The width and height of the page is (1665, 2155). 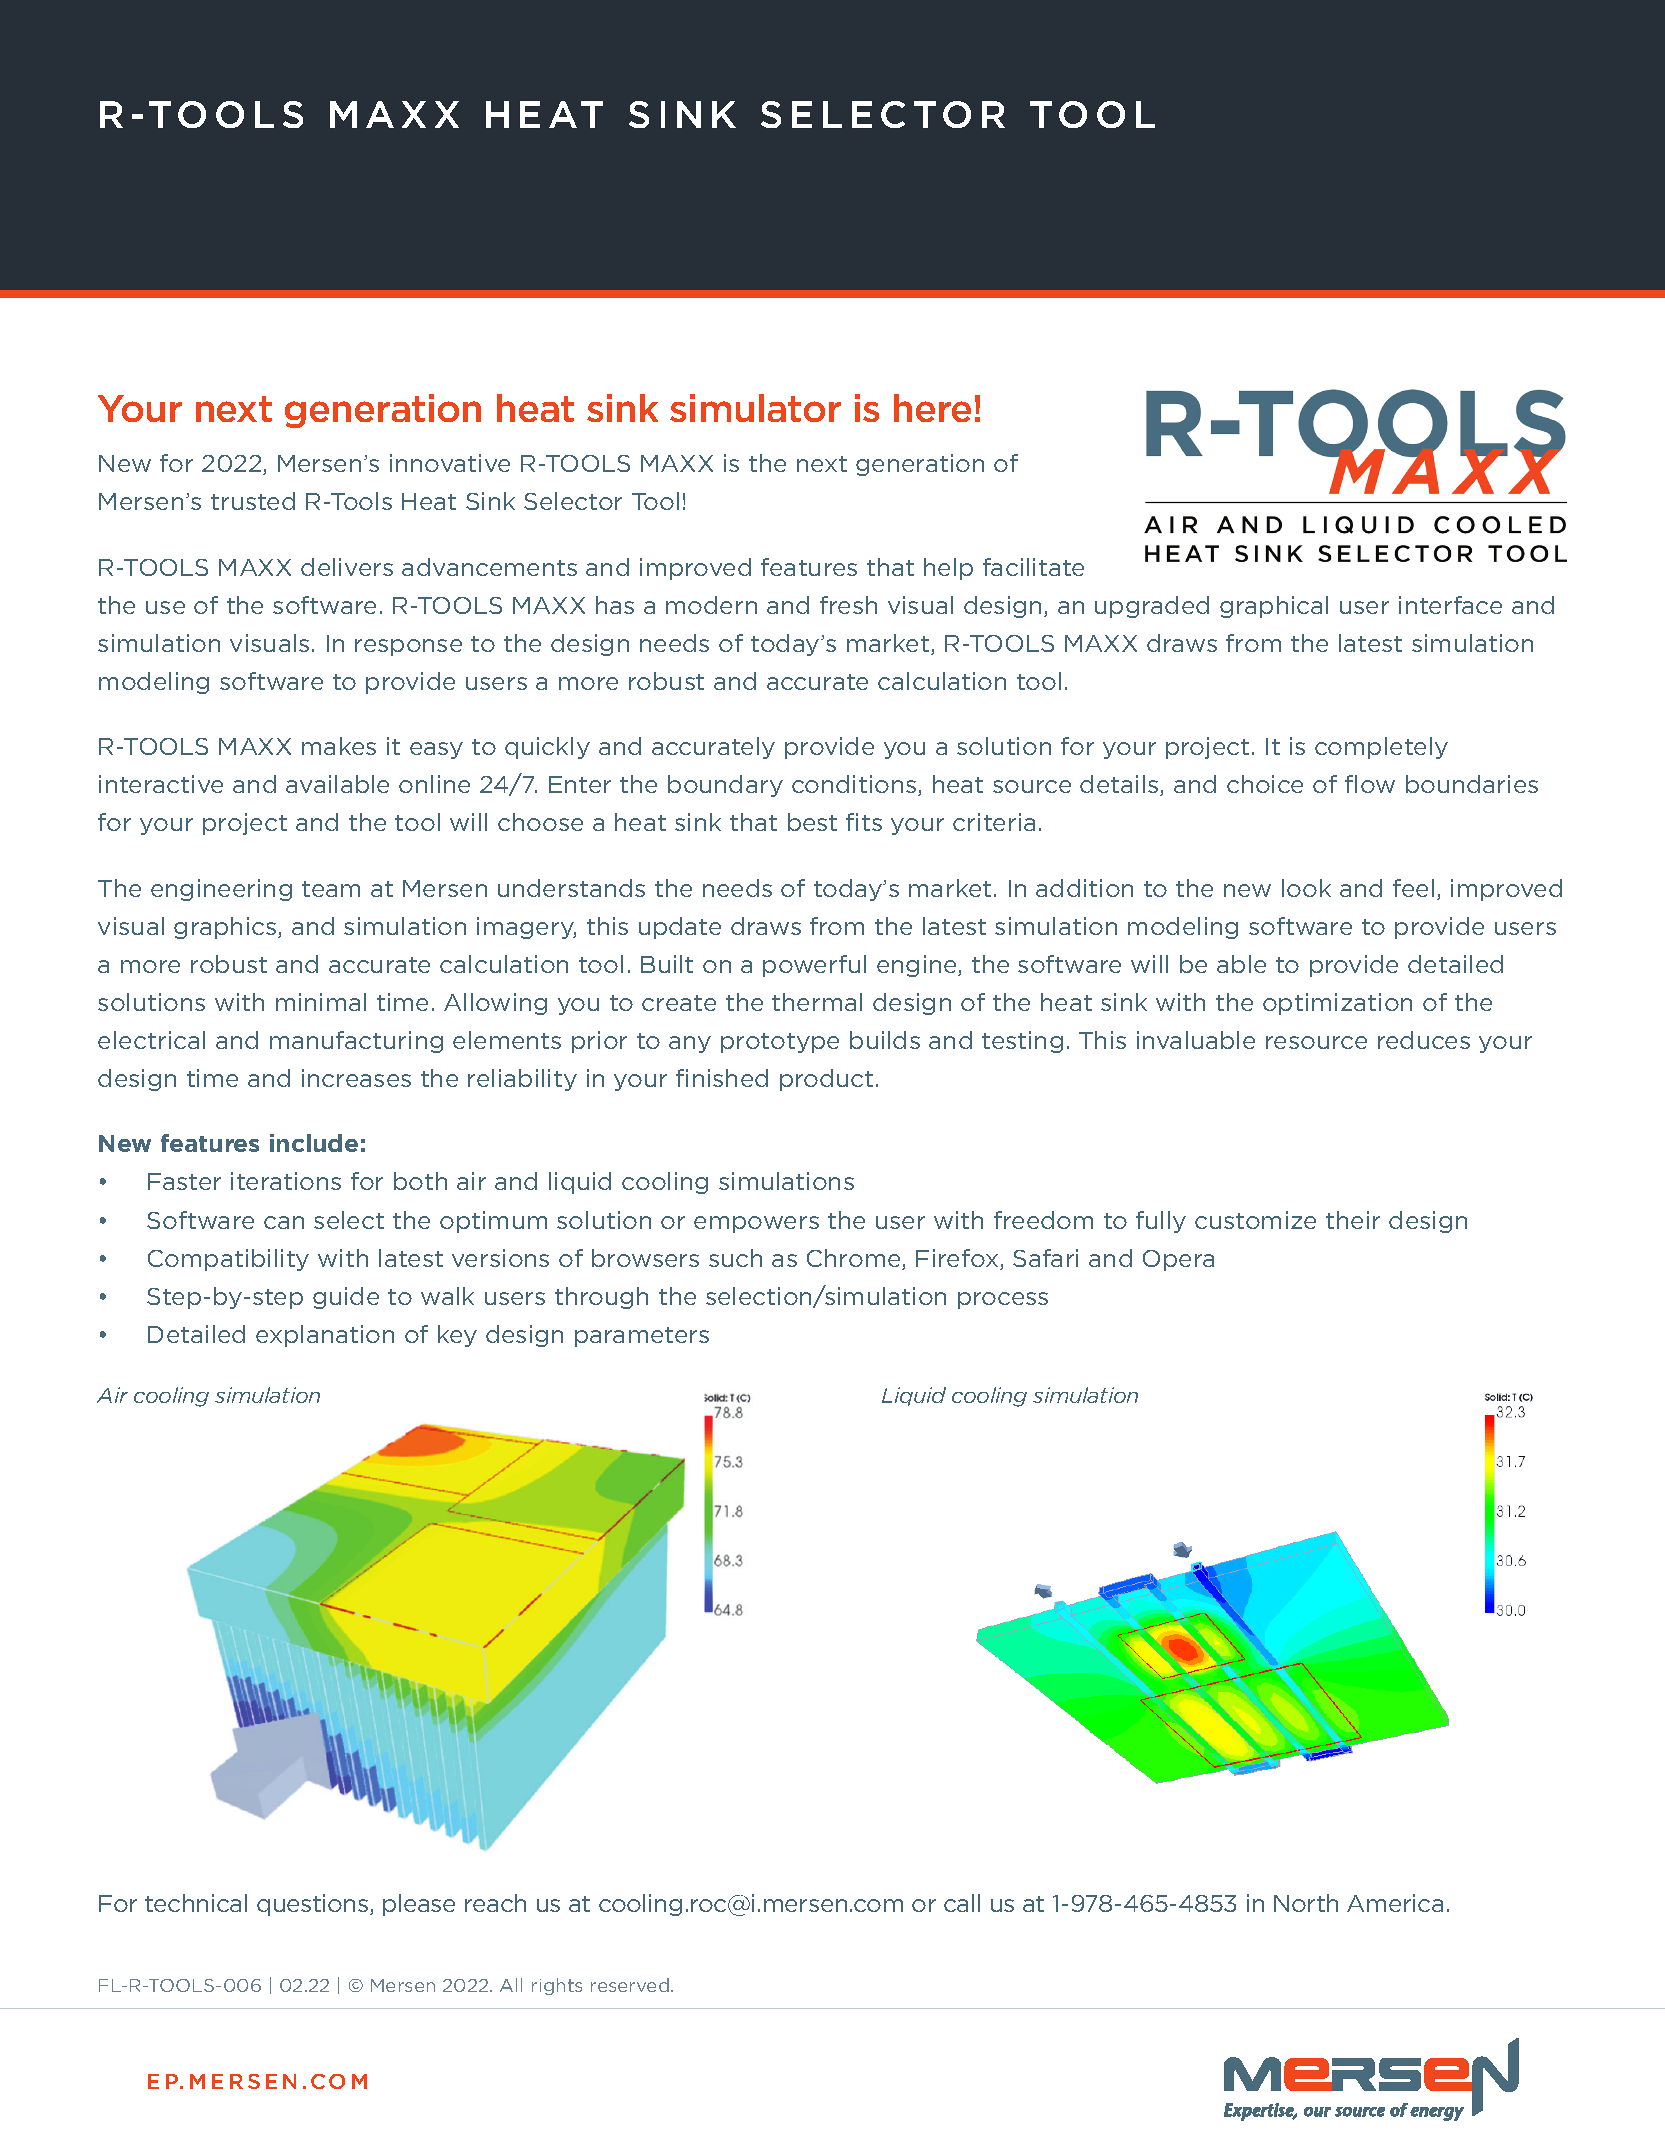 What do you see at coordinates (314, 1905) in the page?
I see `questions` at bounding box center [314, 1905].
